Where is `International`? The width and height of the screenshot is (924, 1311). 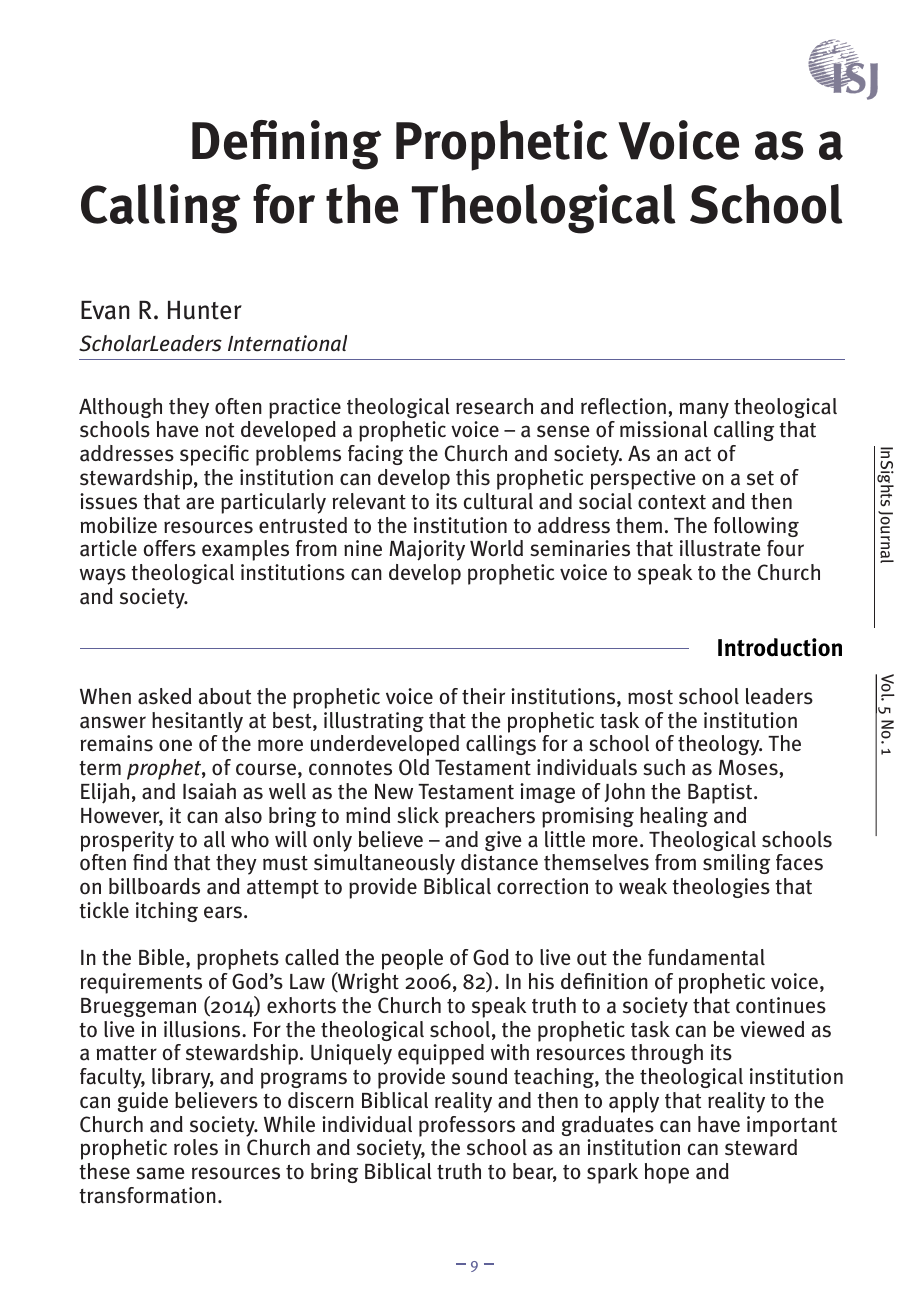 International is located at coordinates (287, 343).
